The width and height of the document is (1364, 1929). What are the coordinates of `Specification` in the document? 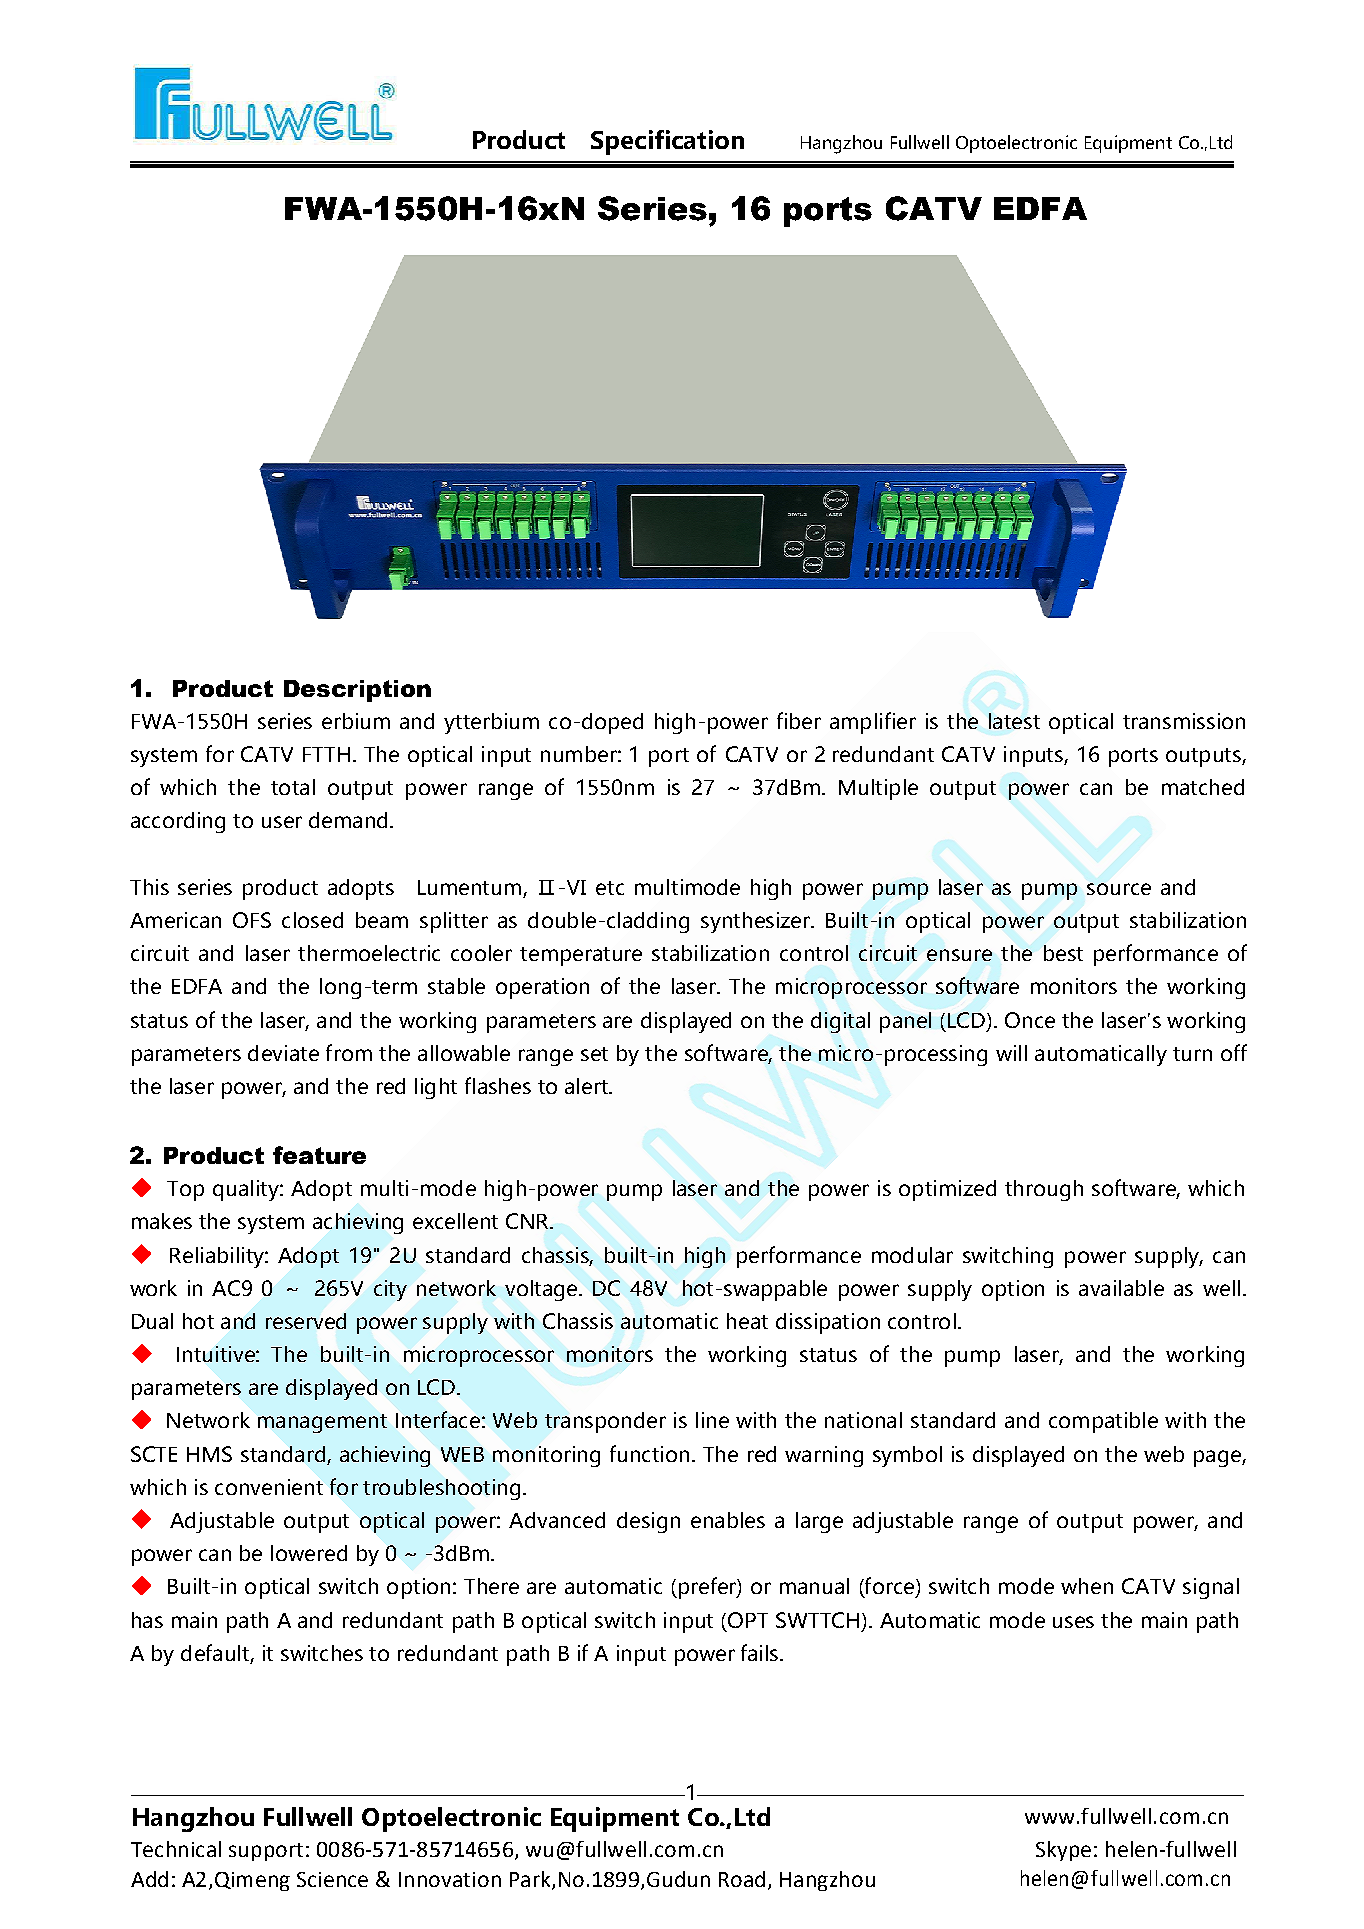 It's located at (667, 142).
